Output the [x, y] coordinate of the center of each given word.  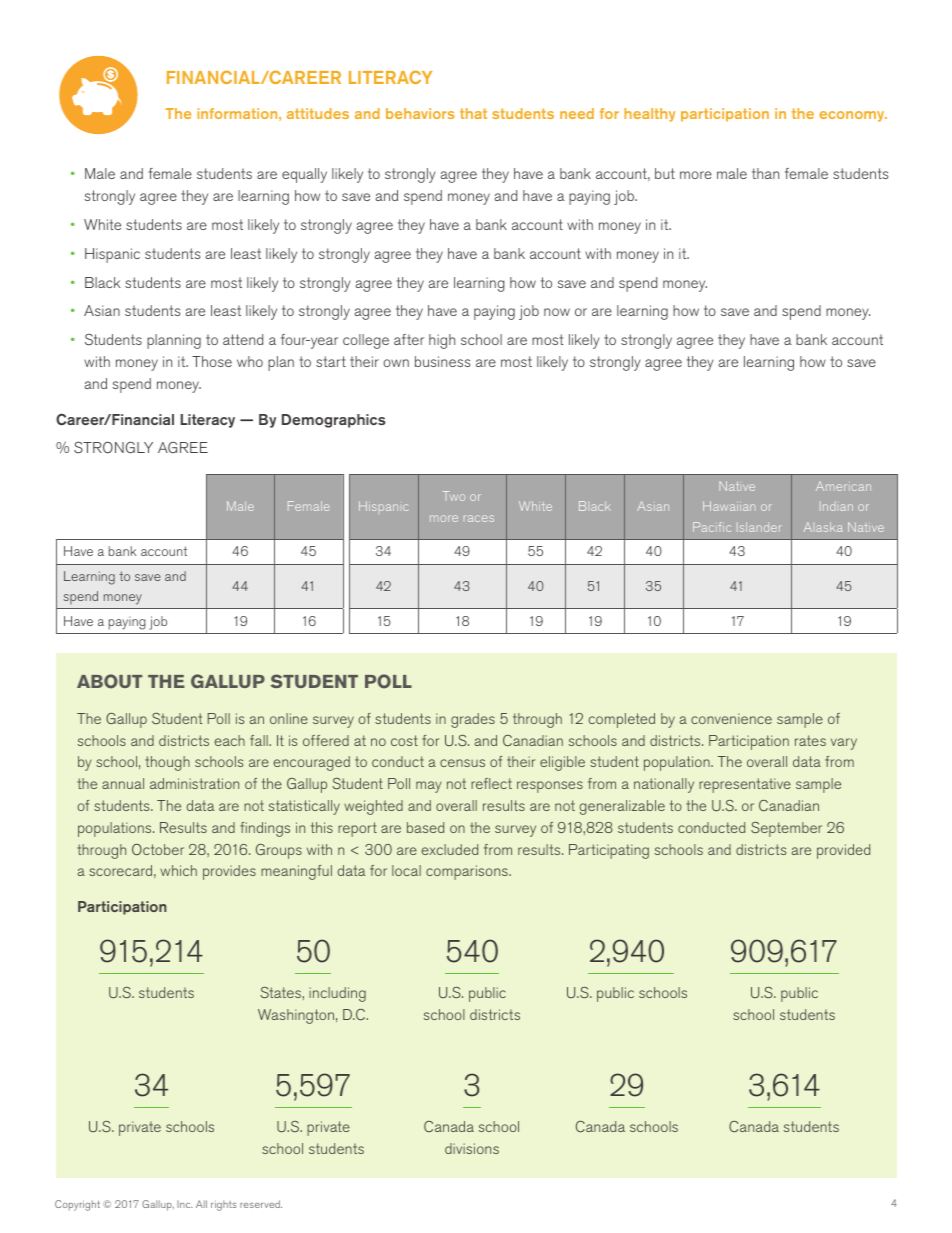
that [473, 113]
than [765, 173]
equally [304, 175]
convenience [731, 718]
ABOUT [109, 681]
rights [224, 1205]
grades [473, 720]
